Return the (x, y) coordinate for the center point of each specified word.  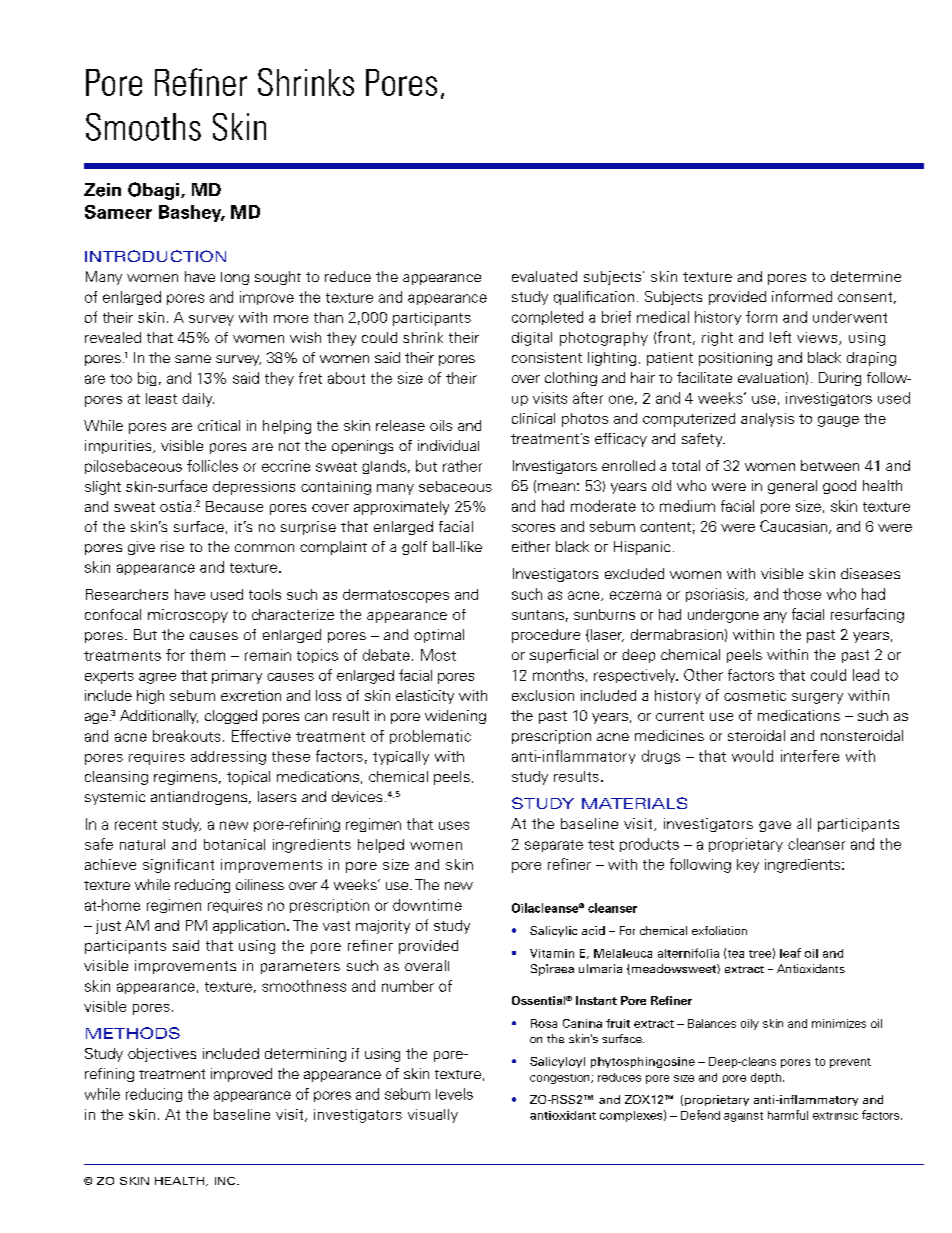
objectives (162, 1055)
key (748, 866)
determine (866, 276)
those (802, 594)
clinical (533, 418)
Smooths (143, 127)
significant (178, 866)
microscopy (188, 616)
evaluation (771, 377)
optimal (439, 636)
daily (198, 400)
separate (554, 846)
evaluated (544, 276)
